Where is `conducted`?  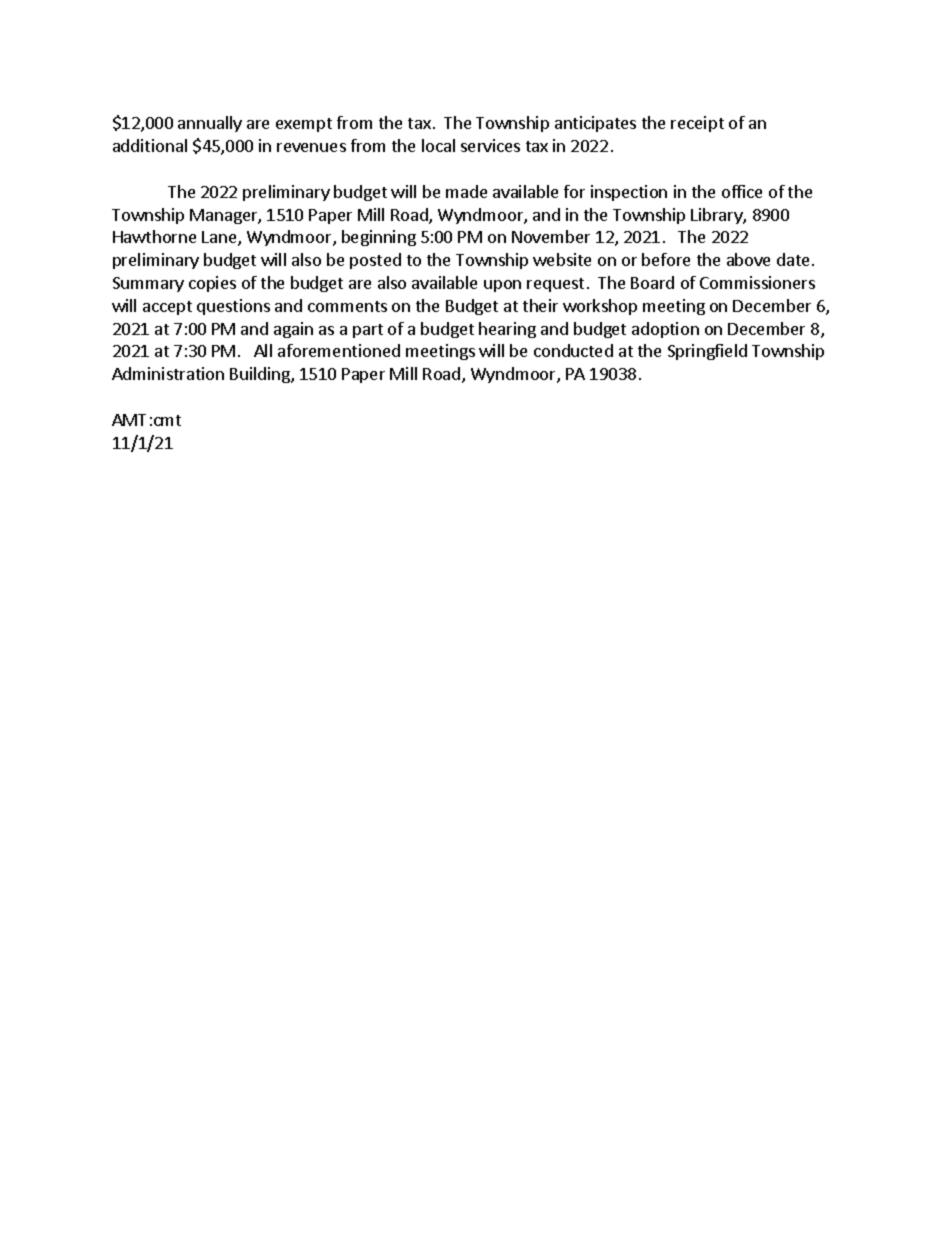 conducted is located at coordinates (573, 350).
